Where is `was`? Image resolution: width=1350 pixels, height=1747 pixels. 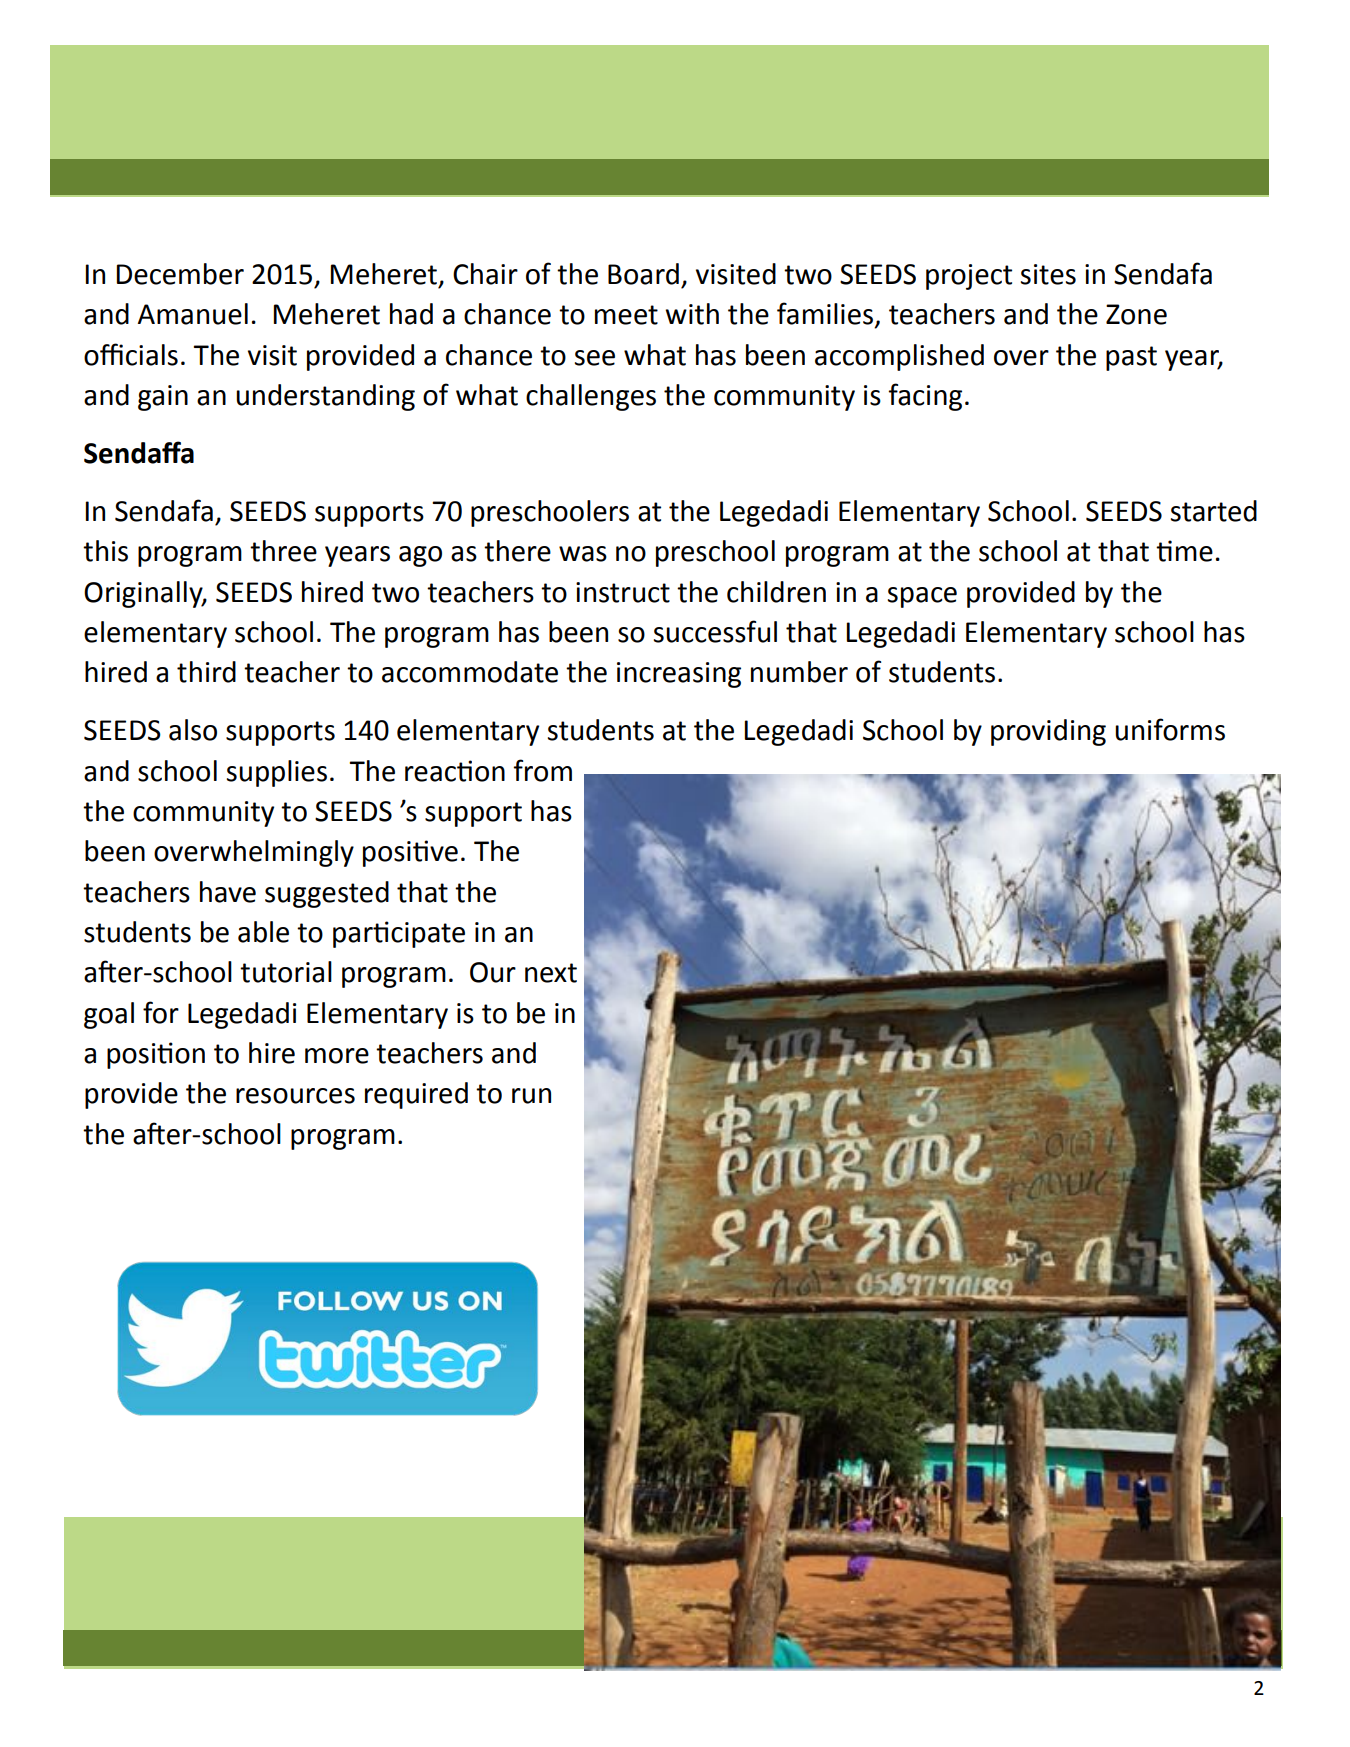
was is located at coordinates (583, 554).
